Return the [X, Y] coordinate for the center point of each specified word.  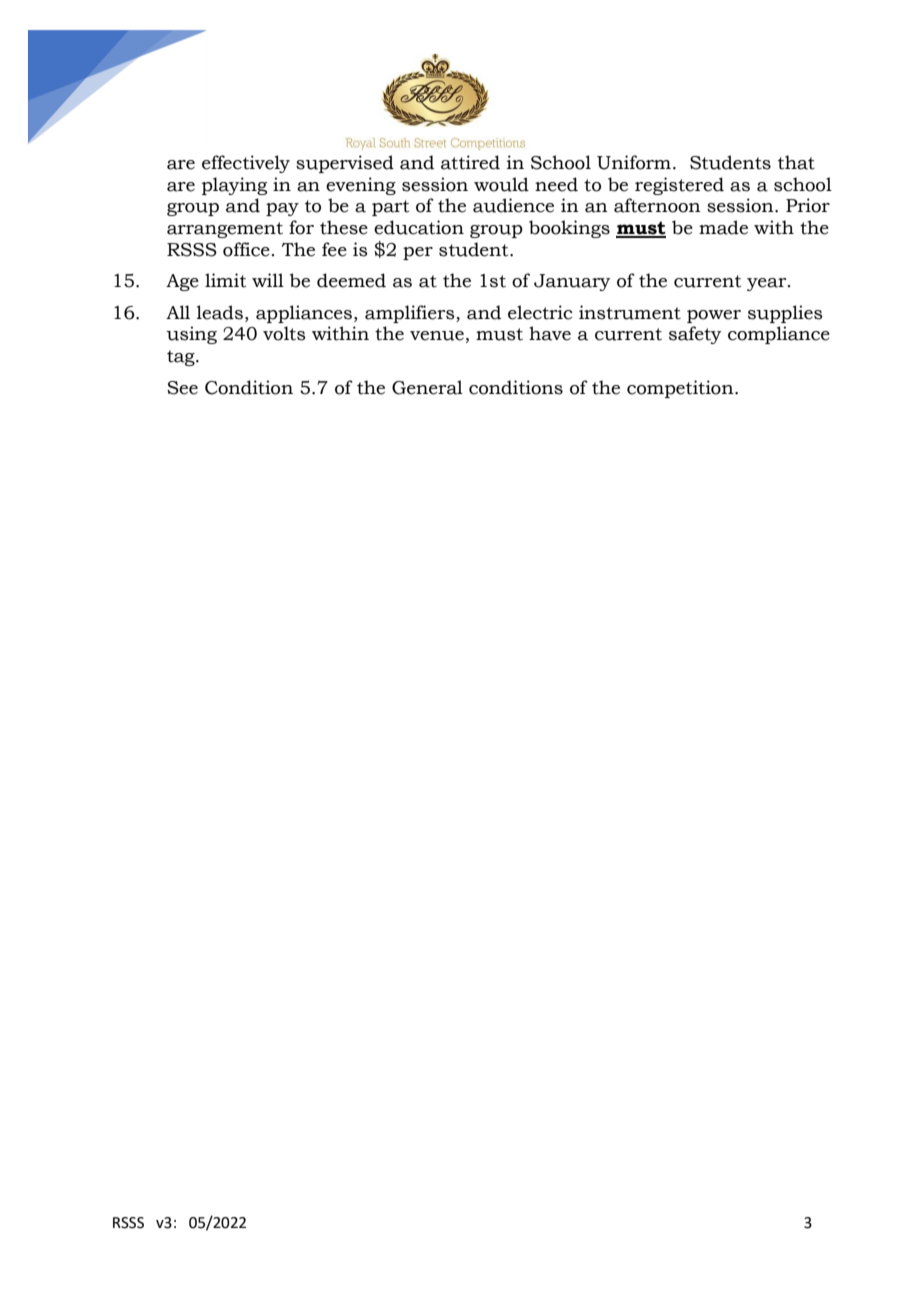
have [550, 333]
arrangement [225, 230]
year [768, 284]
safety [695, 335]
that [796, 162]
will [268, 280]
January [572, 282]
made [723, 227]
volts [284, 333]
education [419, 227]
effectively [246, 164]
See [182, 388]
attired [470, 162]
